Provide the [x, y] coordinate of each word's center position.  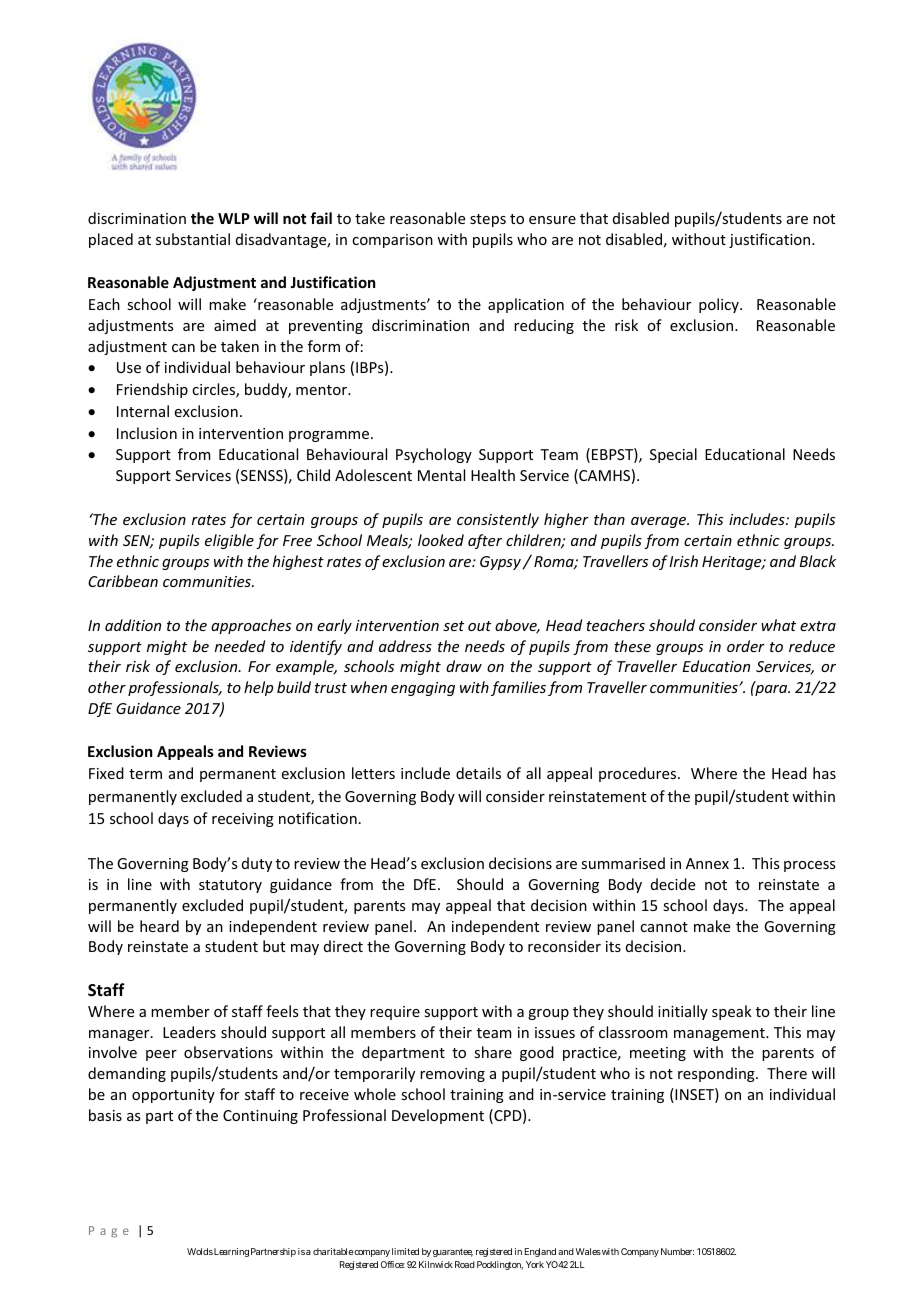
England [540, 1252]
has [824, 773]
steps [488, 220]
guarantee [453, 1252]
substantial [193, 239]
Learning [231, 1252]
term [145, 774]
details [478, 773]
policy [720, 305]
